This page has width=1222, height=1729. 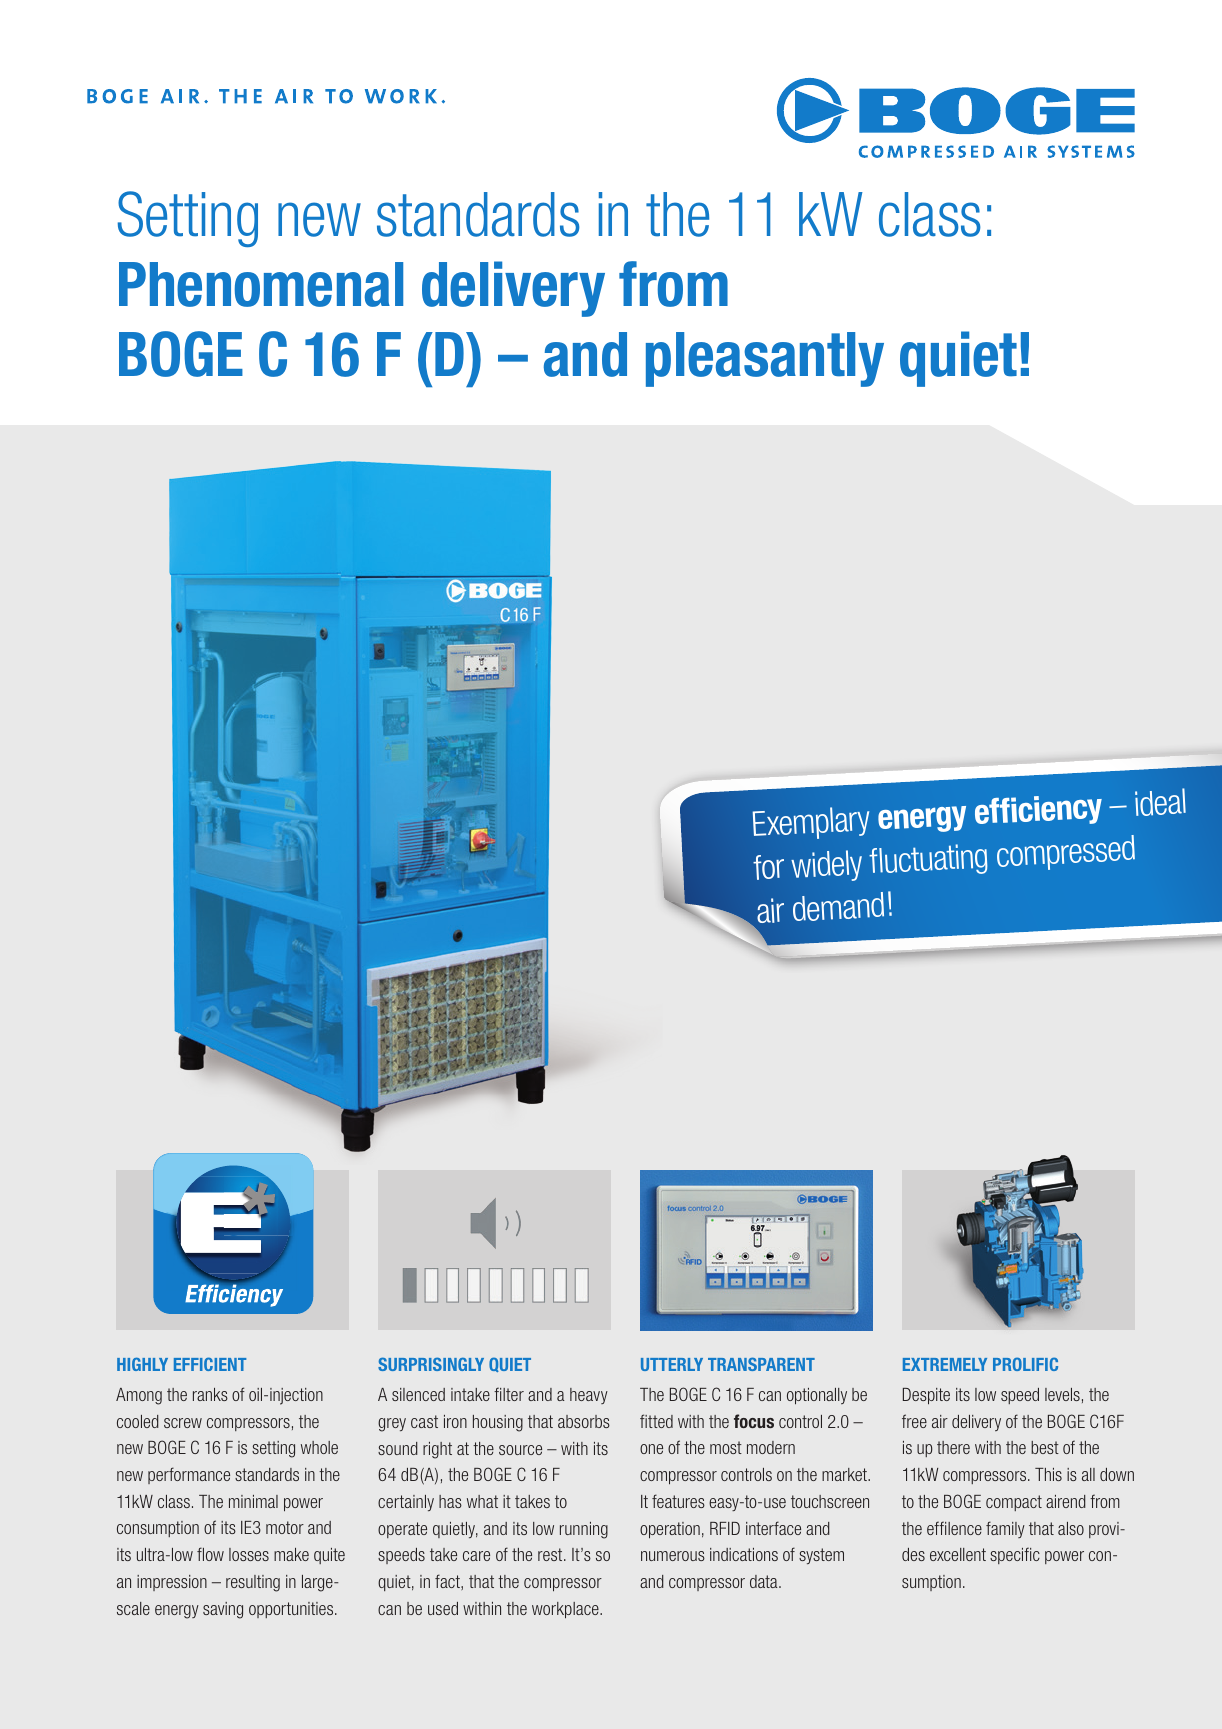 I want to click on ranks, so click(x=210, y=1394).
